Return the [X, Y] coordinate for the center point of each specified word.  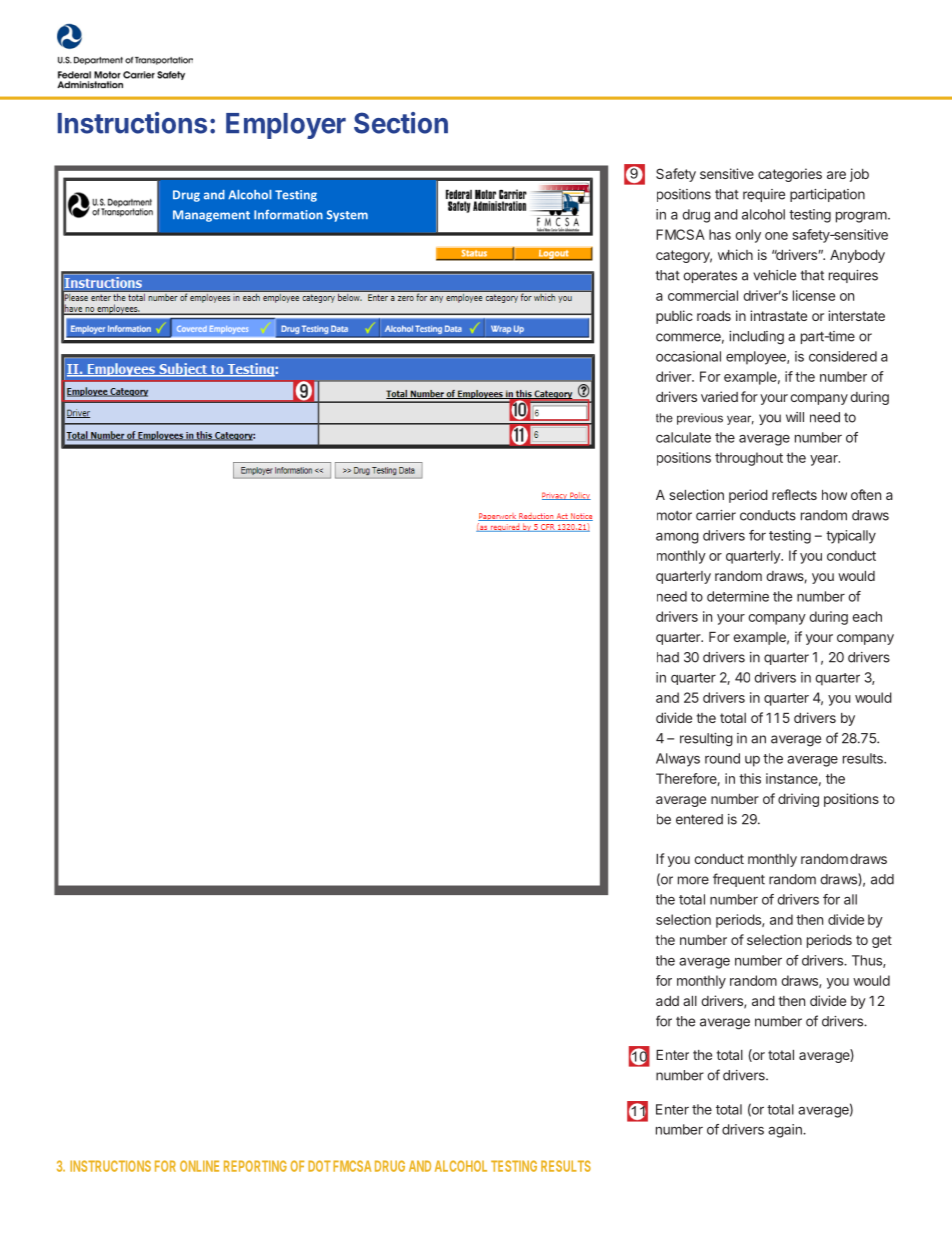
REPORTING [255, 1166]
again [786, 1131]
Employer [286, 126]
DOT [319, 1166]
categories [790, 175]
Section [401, 123]
